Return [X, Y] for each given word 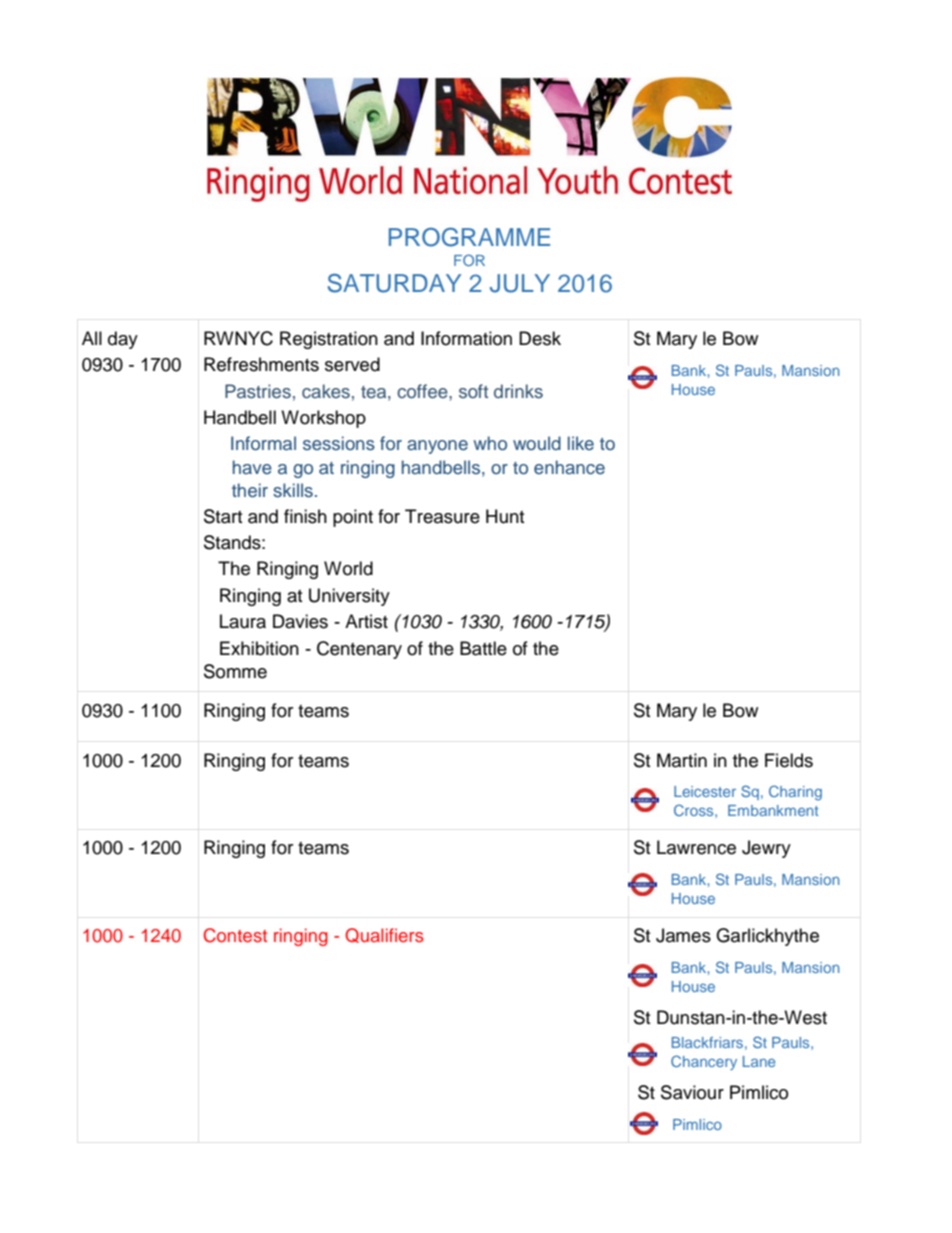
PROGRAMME [469, 237]
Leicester [705, 791]
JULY [520, 283]
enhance [569, 467]
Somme [235, 671]
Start [223, 516]
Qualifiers [384, 935]
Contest [235, 935]
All [92, 338]
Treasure [442, 516]
